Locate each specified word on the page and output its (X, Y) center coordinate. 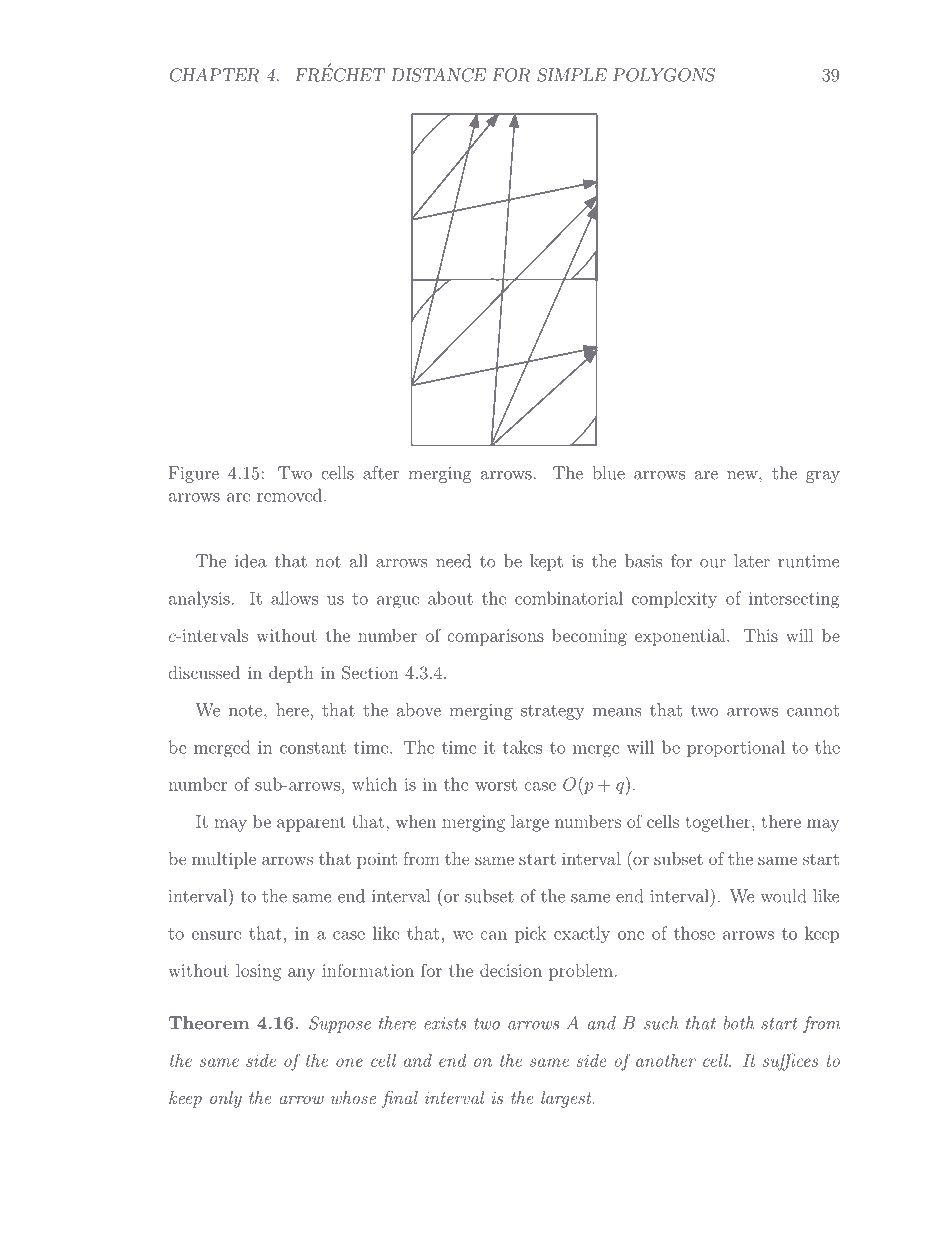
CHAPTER (215, 75)
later (752, 561)
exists (445, 1023)
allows (294, 598)
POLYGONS (664, 75)
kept (546, 562)
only (226, 1099)
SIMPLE (572, 75)
